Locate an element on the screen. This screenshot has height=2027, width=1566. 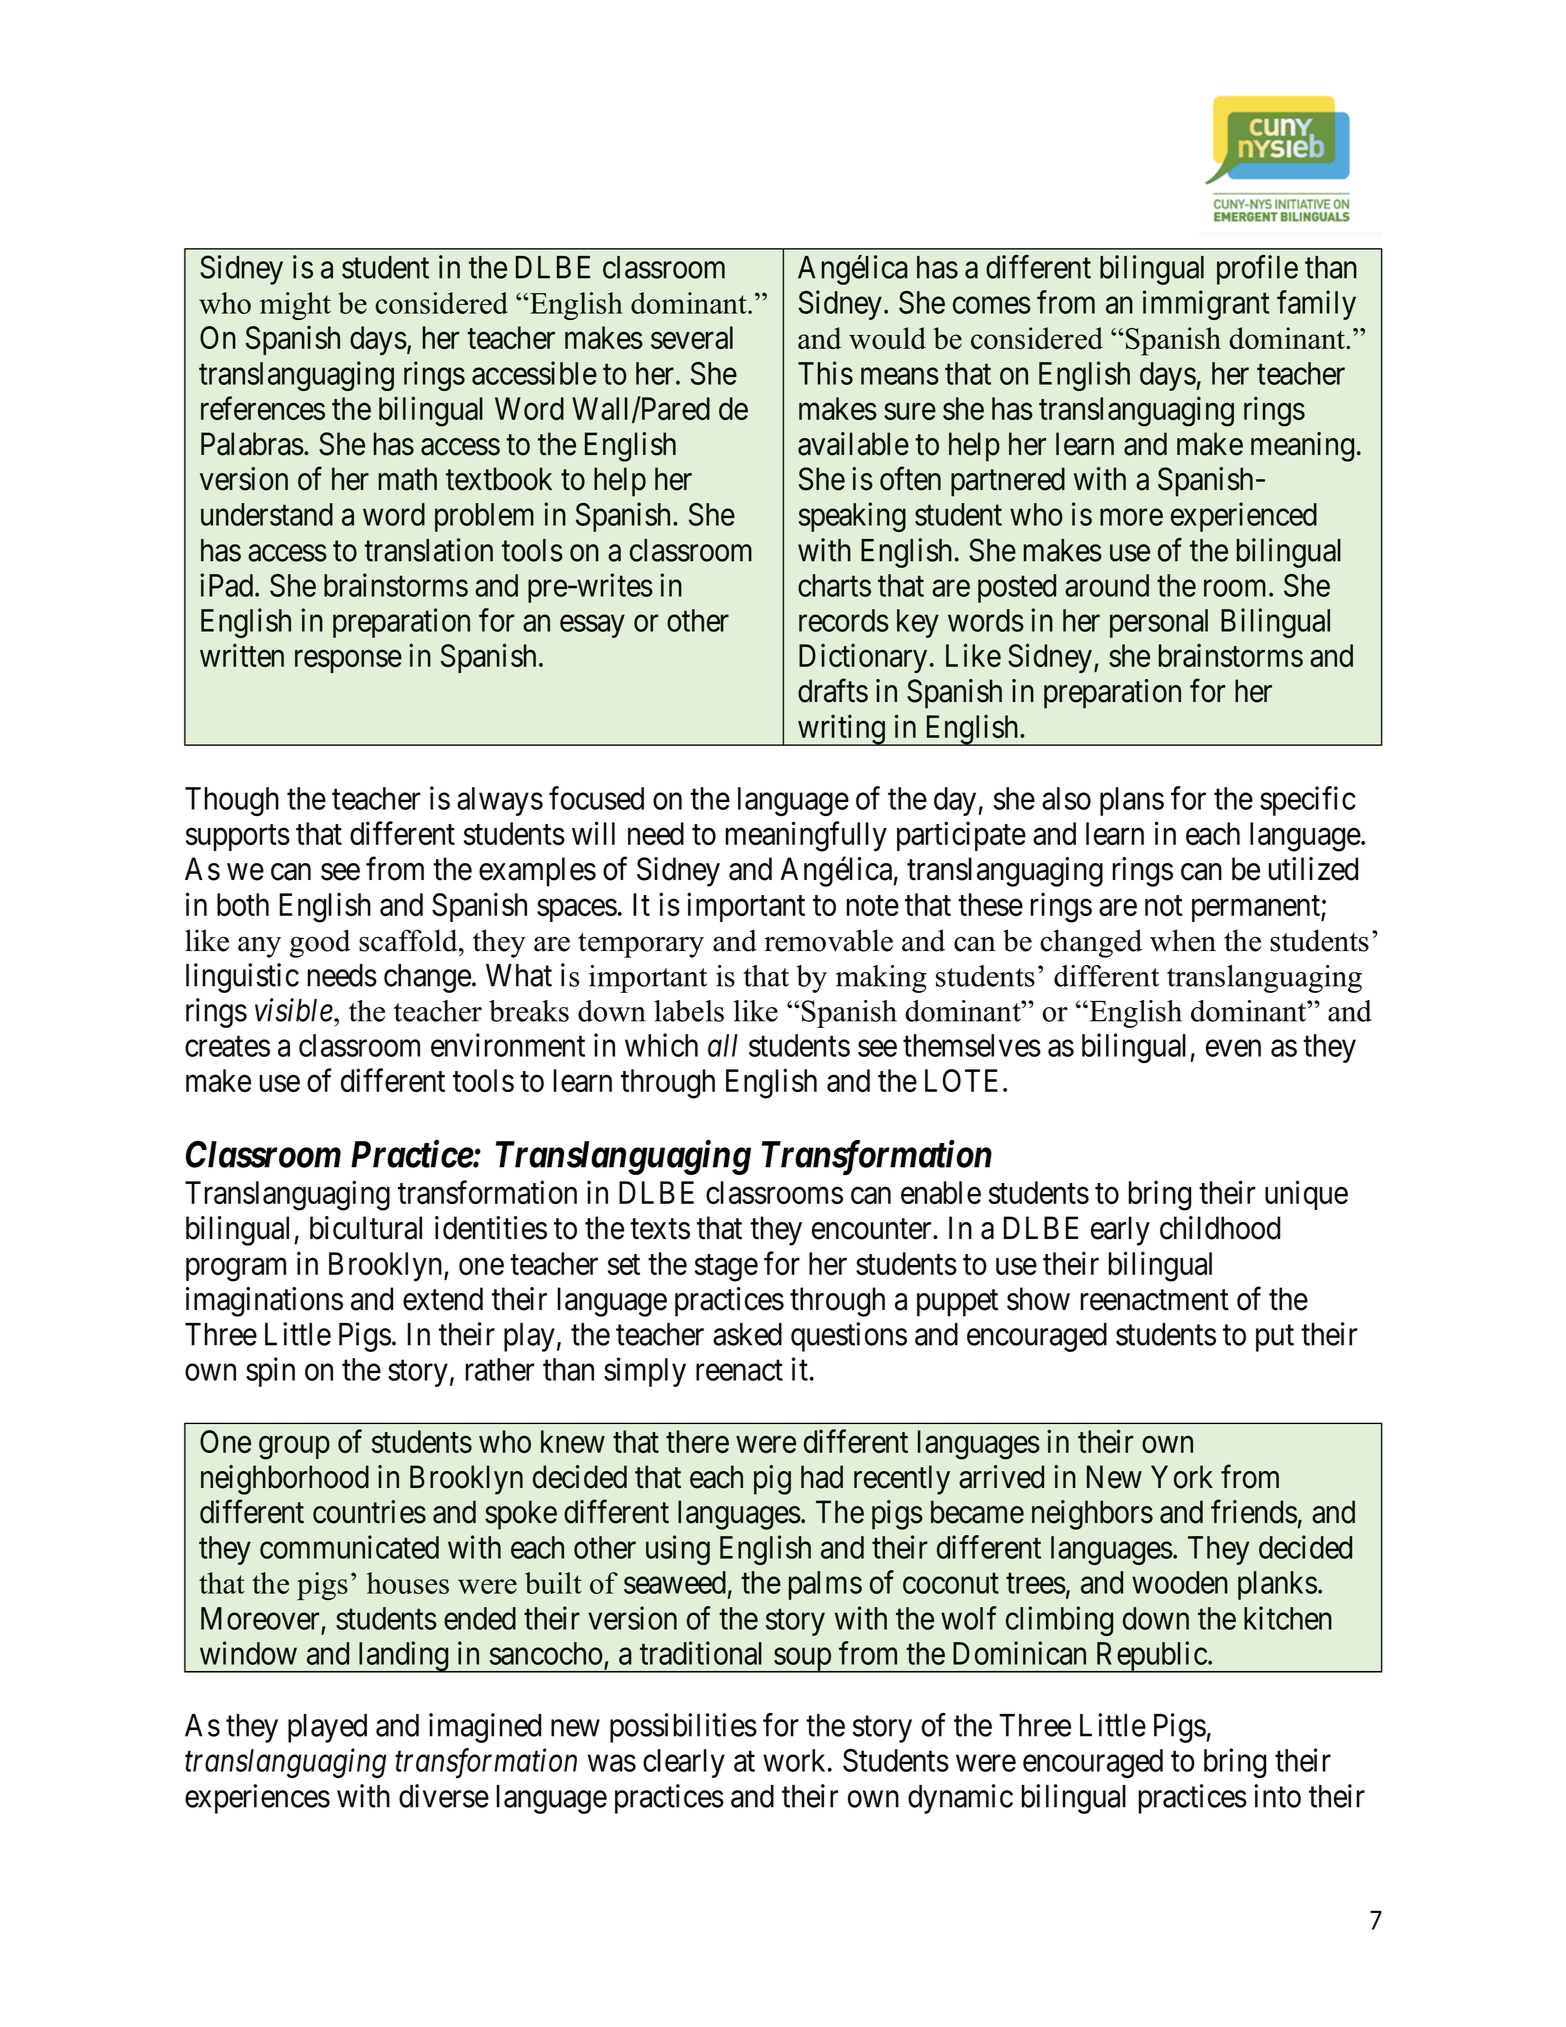
might is located at coordinates (295, 306).
